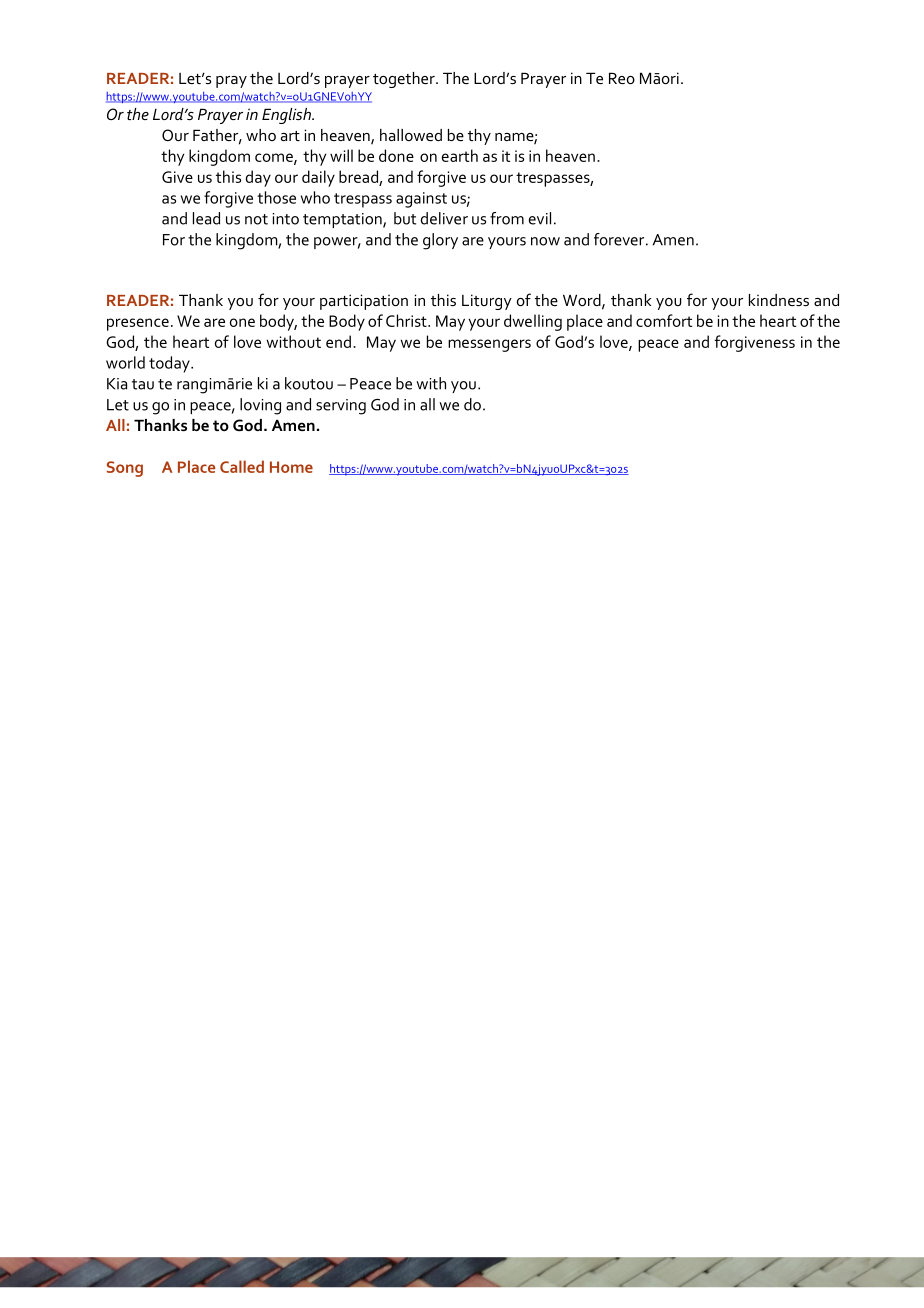  Describe the element at coordinates (291, 467) in the page. I see `Home` at that location.
